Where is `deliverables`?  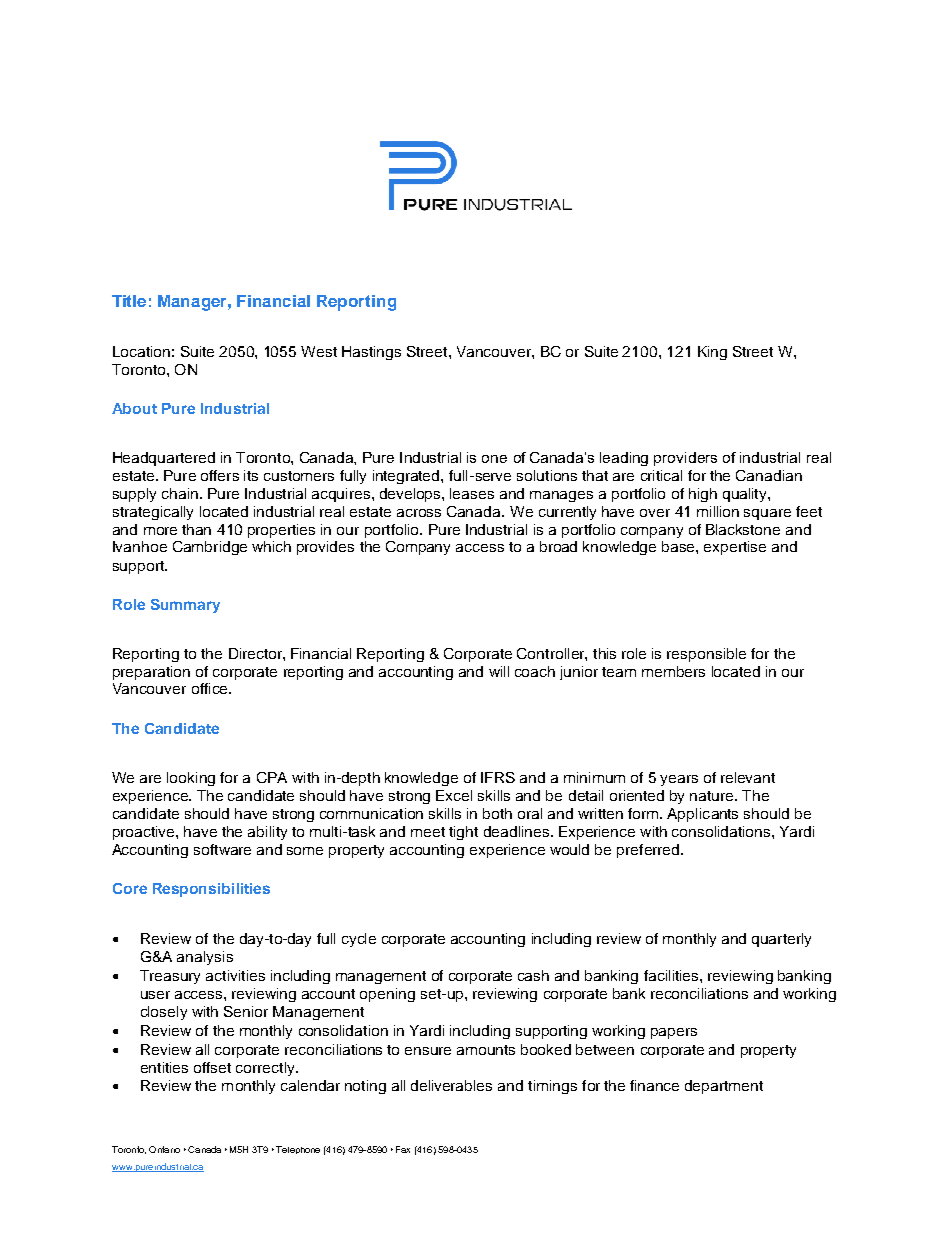 deliverables is located at coordinates (451, 1085).
